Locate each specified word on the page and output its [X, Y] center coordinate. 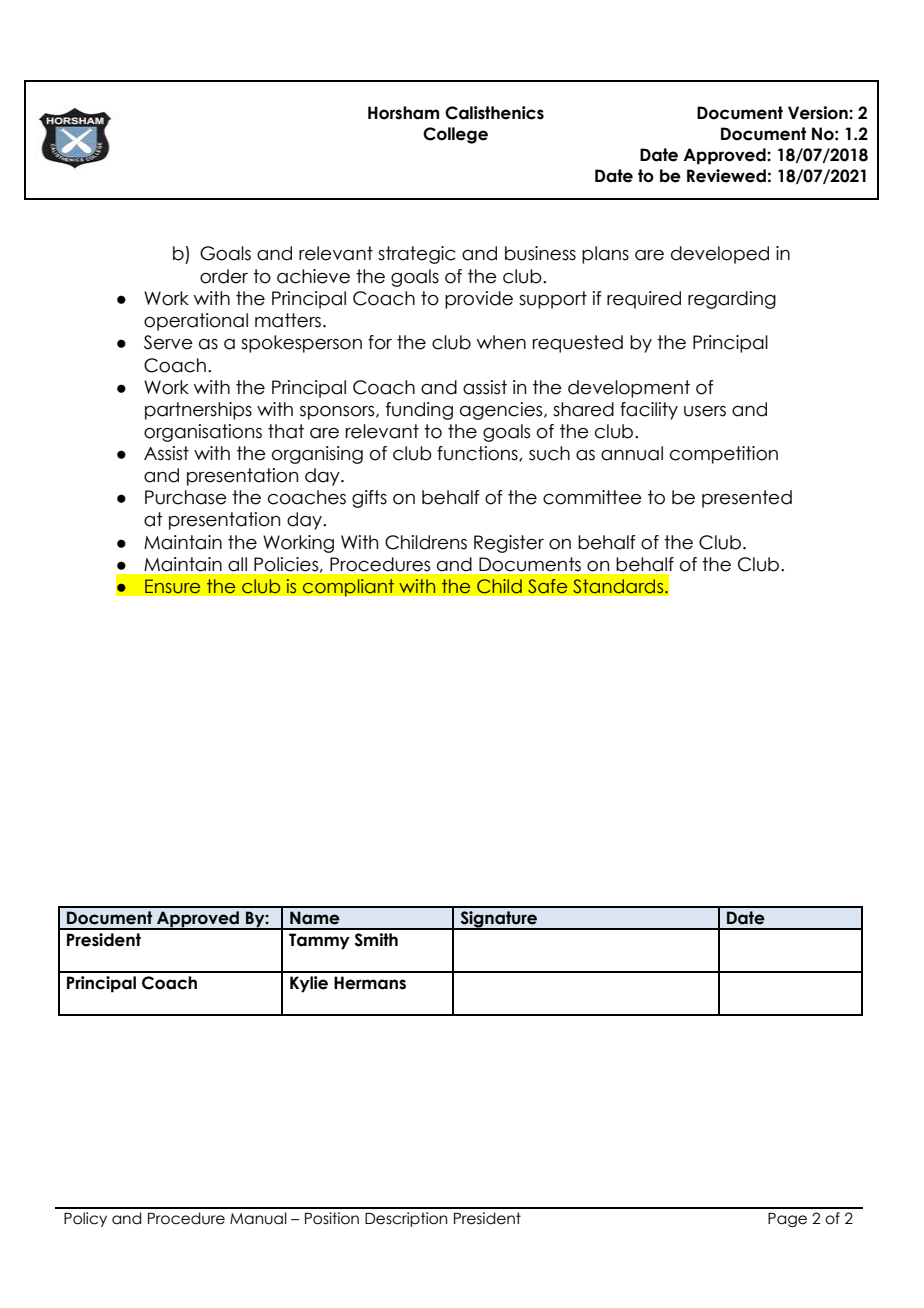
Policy [85, 1219]
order [224, 276]
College [455, 135]
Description [406, 1219]
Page [787, 1220]
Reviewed [726, 176]
